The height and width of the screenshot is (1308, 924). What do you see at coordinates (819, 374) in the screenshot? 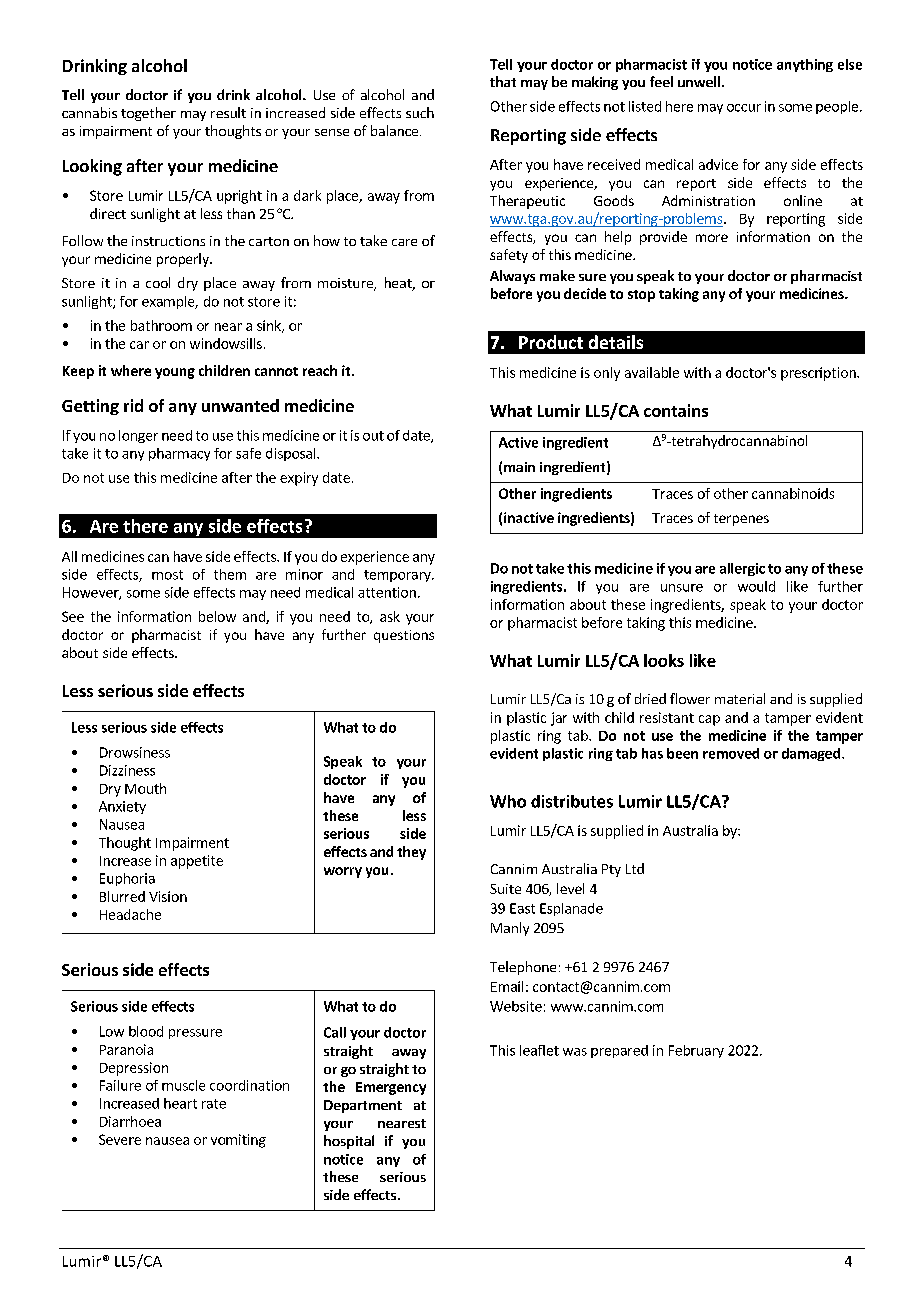
I see `prescription` at bounding box center [819, 374].
